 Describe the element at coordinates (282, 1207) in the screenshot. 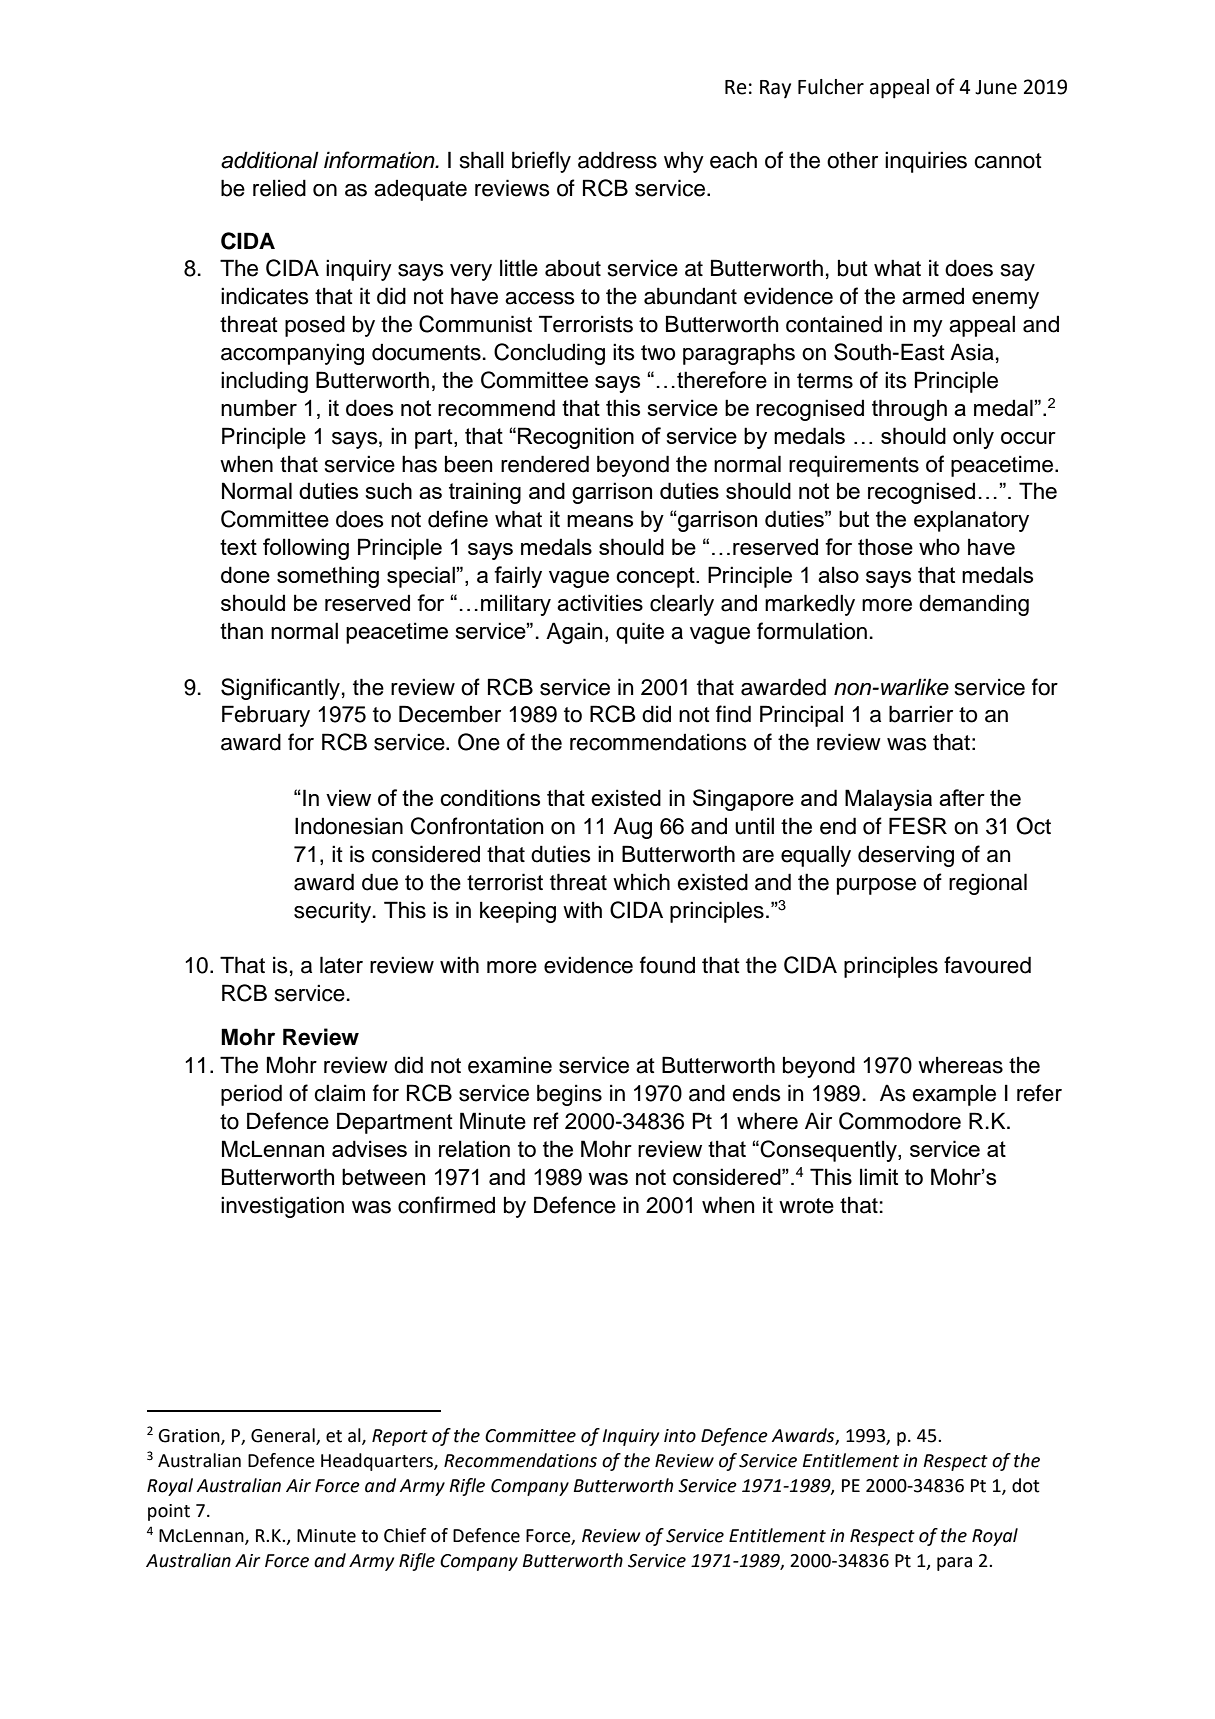

I see `investigation` at that location.
